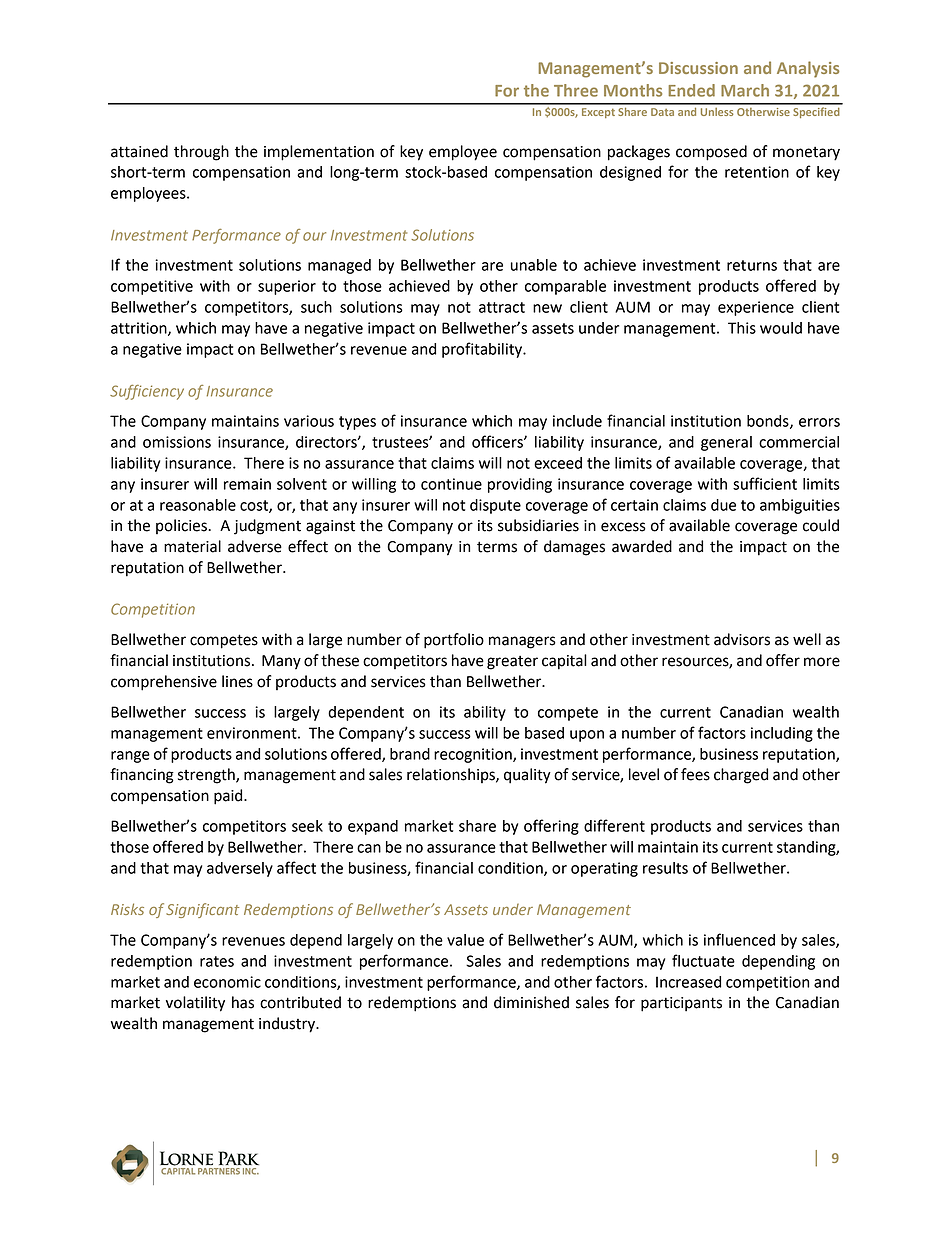 The width and height of the screenshot is (952, 1233). Describe the element at coordinates (688, 982) in the screenshot. I see `Increased` at that location.
